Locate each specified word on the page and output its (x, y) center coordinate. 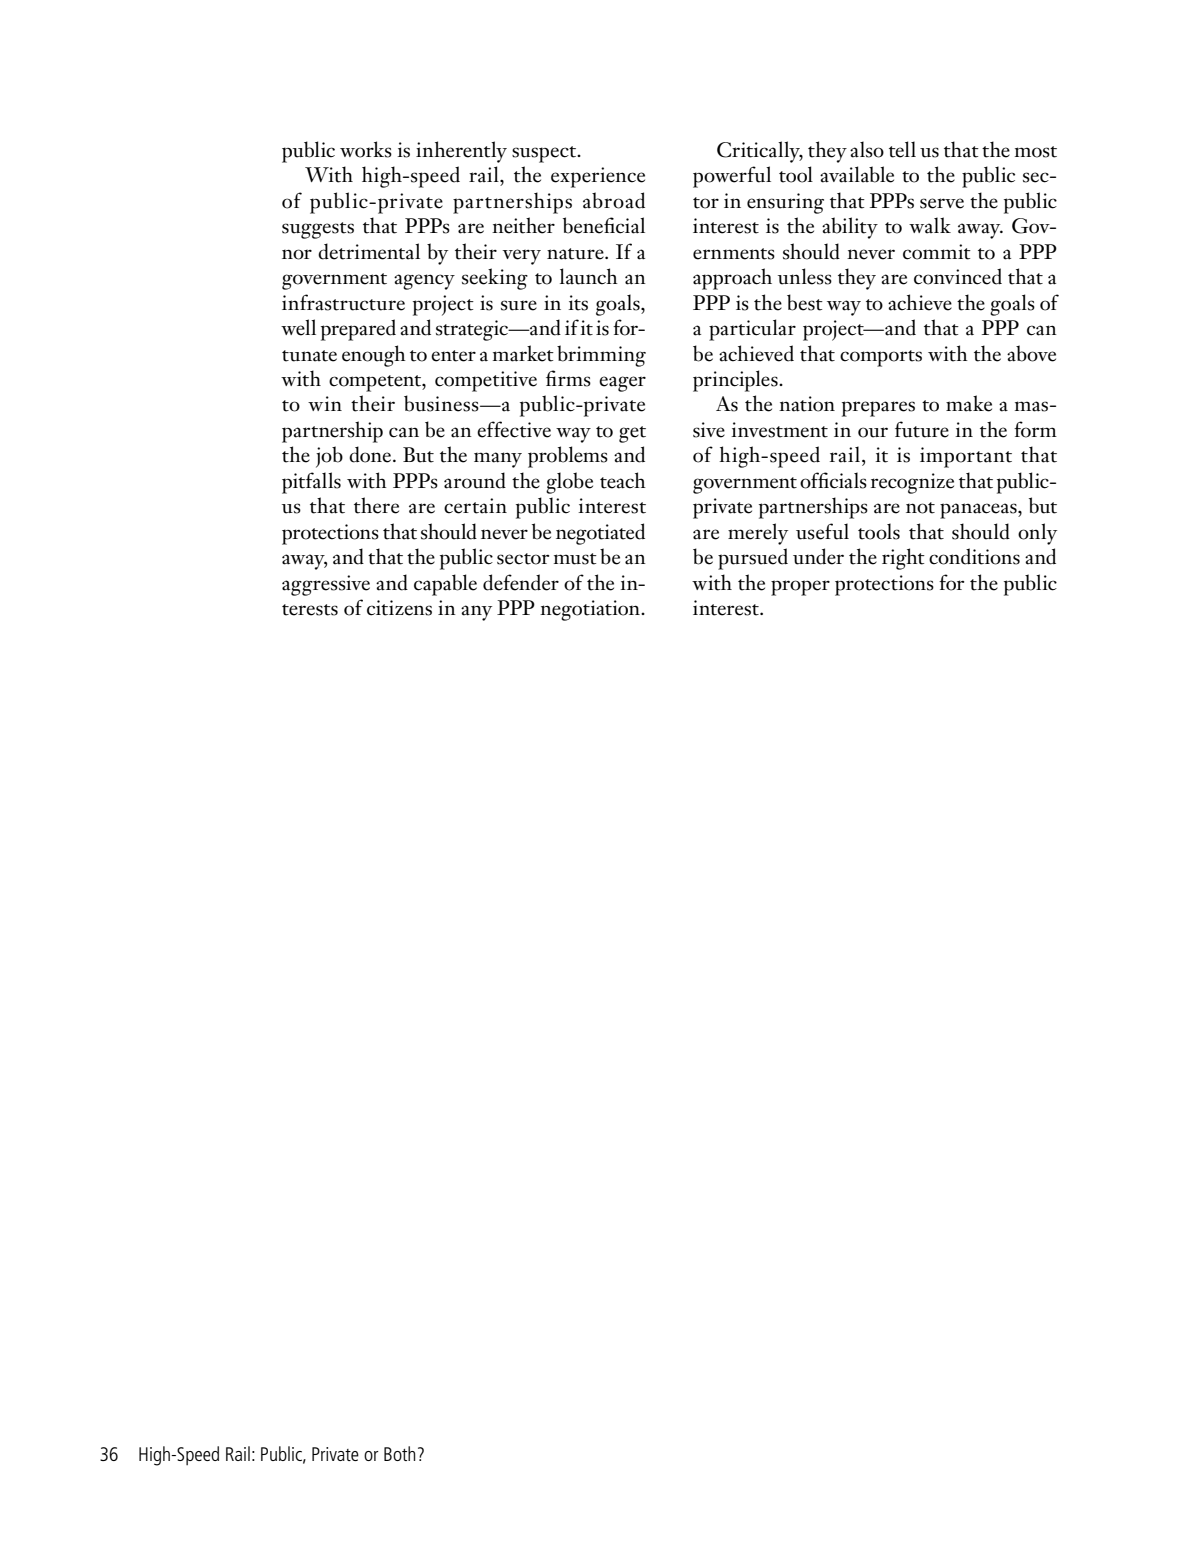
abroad (614, 200)
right (903, 559)
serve (942, 203)
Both (399, 1453)
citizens (399, 608)
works (366, 149)
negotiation (591, 610)
